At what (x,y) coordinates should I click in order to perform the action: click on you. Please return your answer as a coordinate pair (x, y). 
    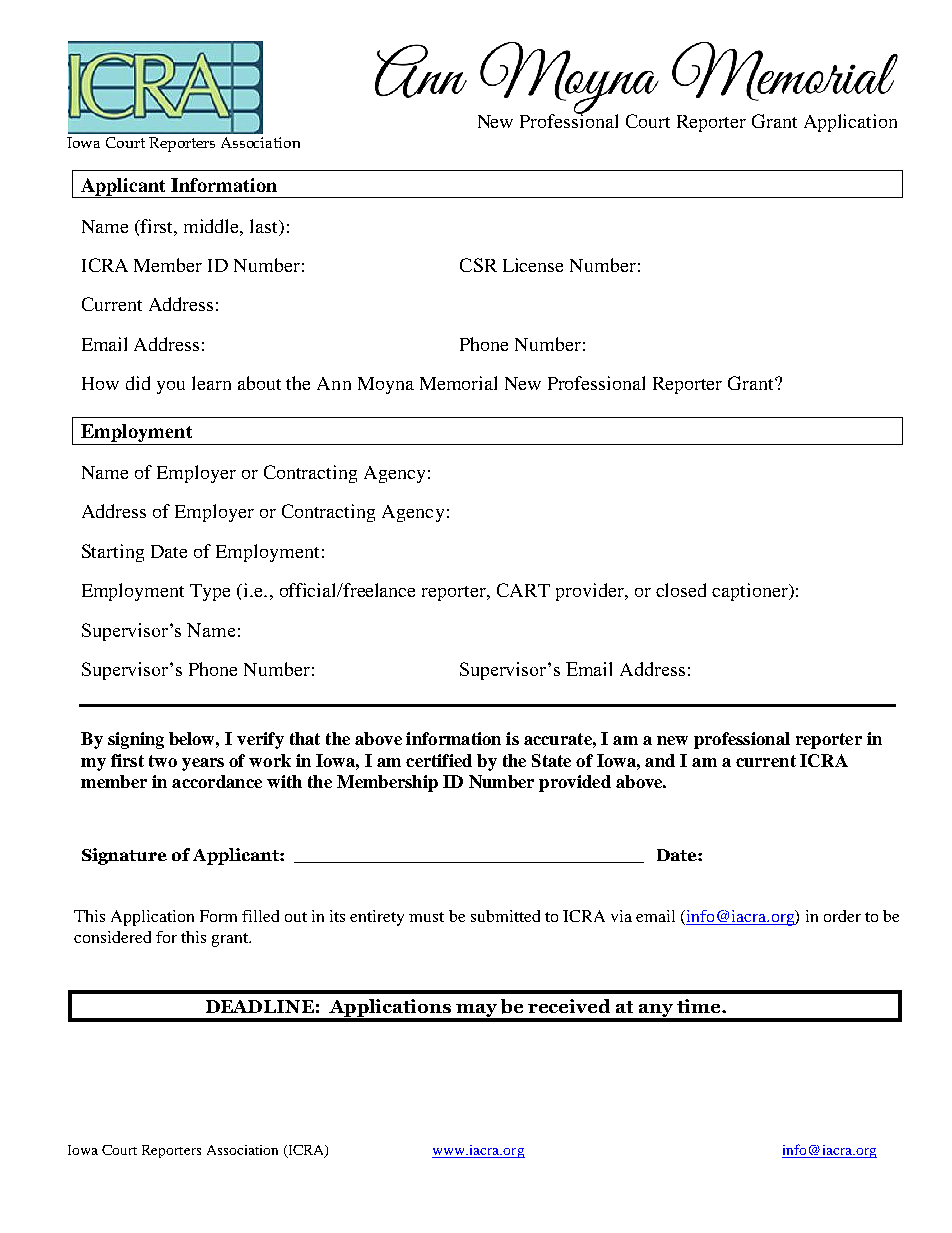
    Looking at the image, I should click on (171, 387).
